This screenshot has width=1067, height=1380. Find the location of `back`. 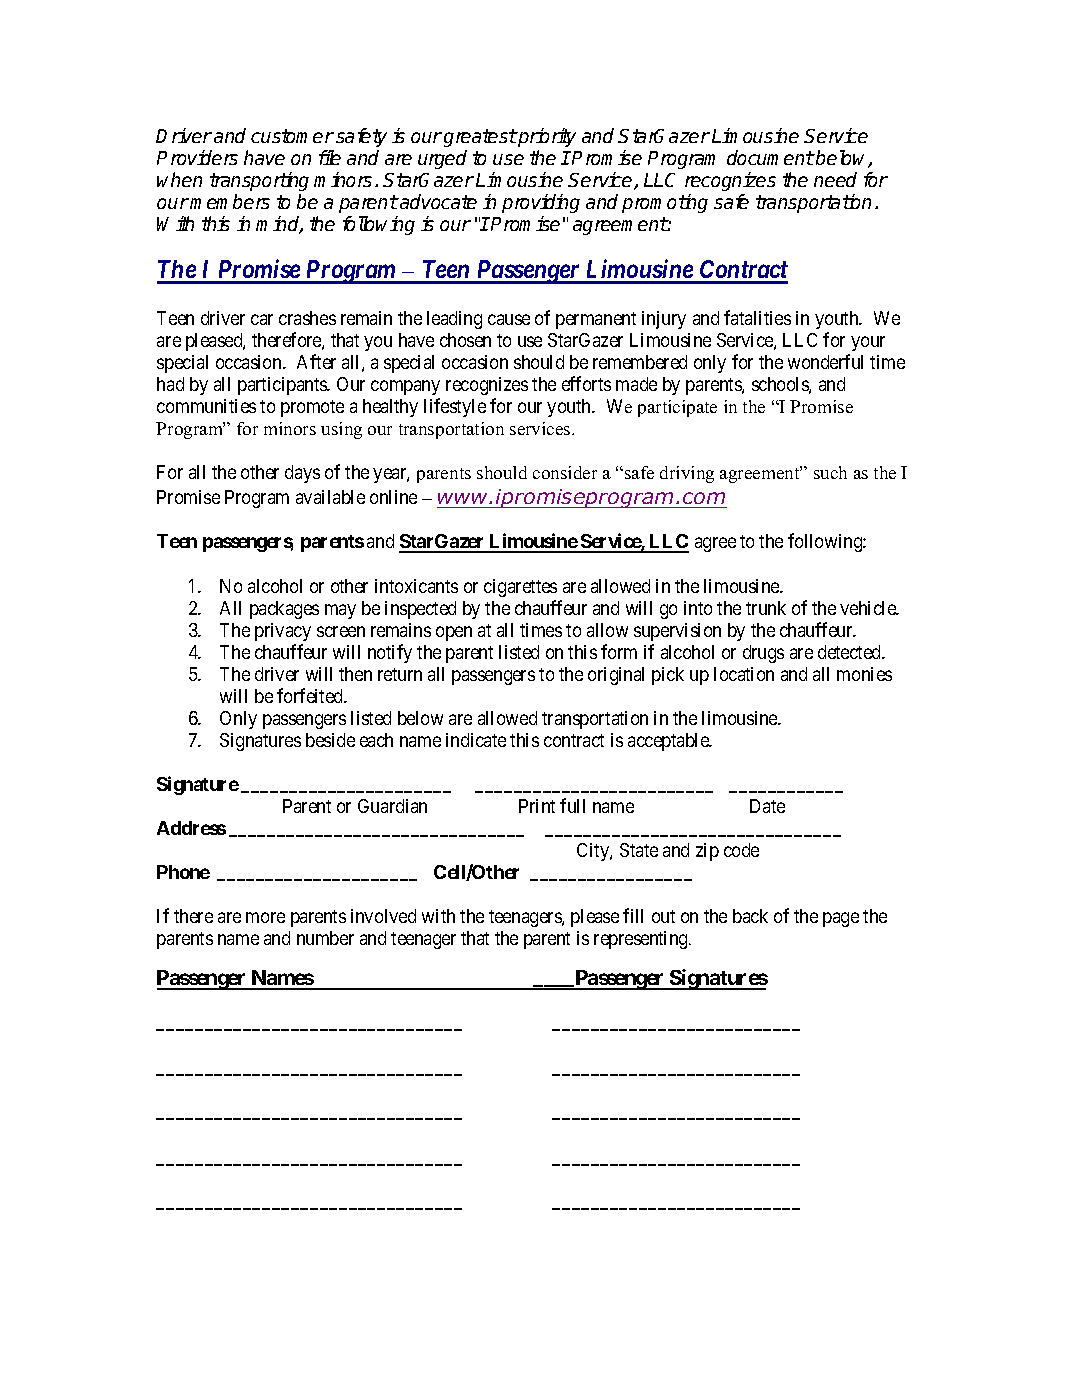

back is located at coordinates (750, 916).
